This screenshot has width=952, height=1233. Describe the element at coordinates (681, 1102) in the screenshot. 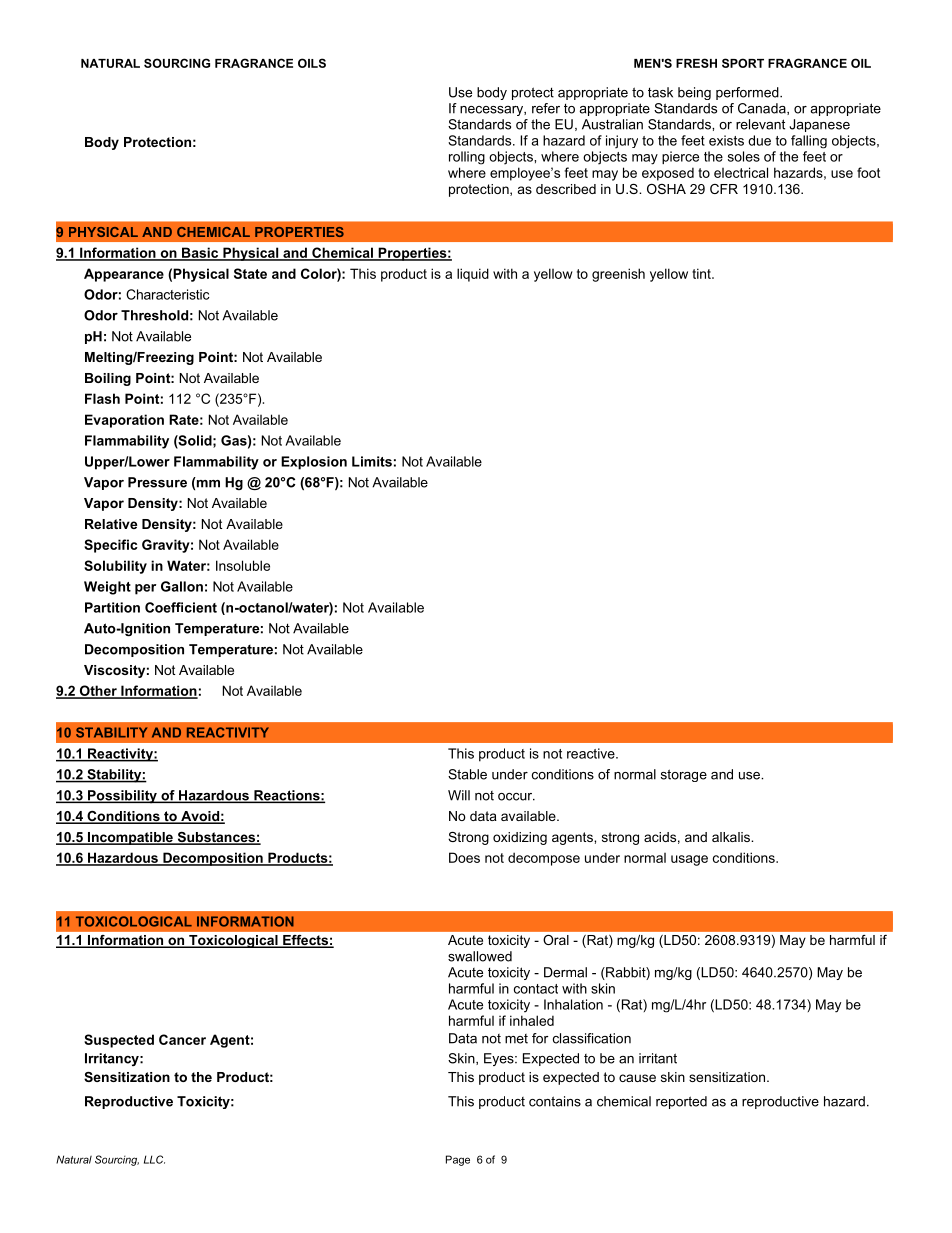

I see `reported` at that location.
